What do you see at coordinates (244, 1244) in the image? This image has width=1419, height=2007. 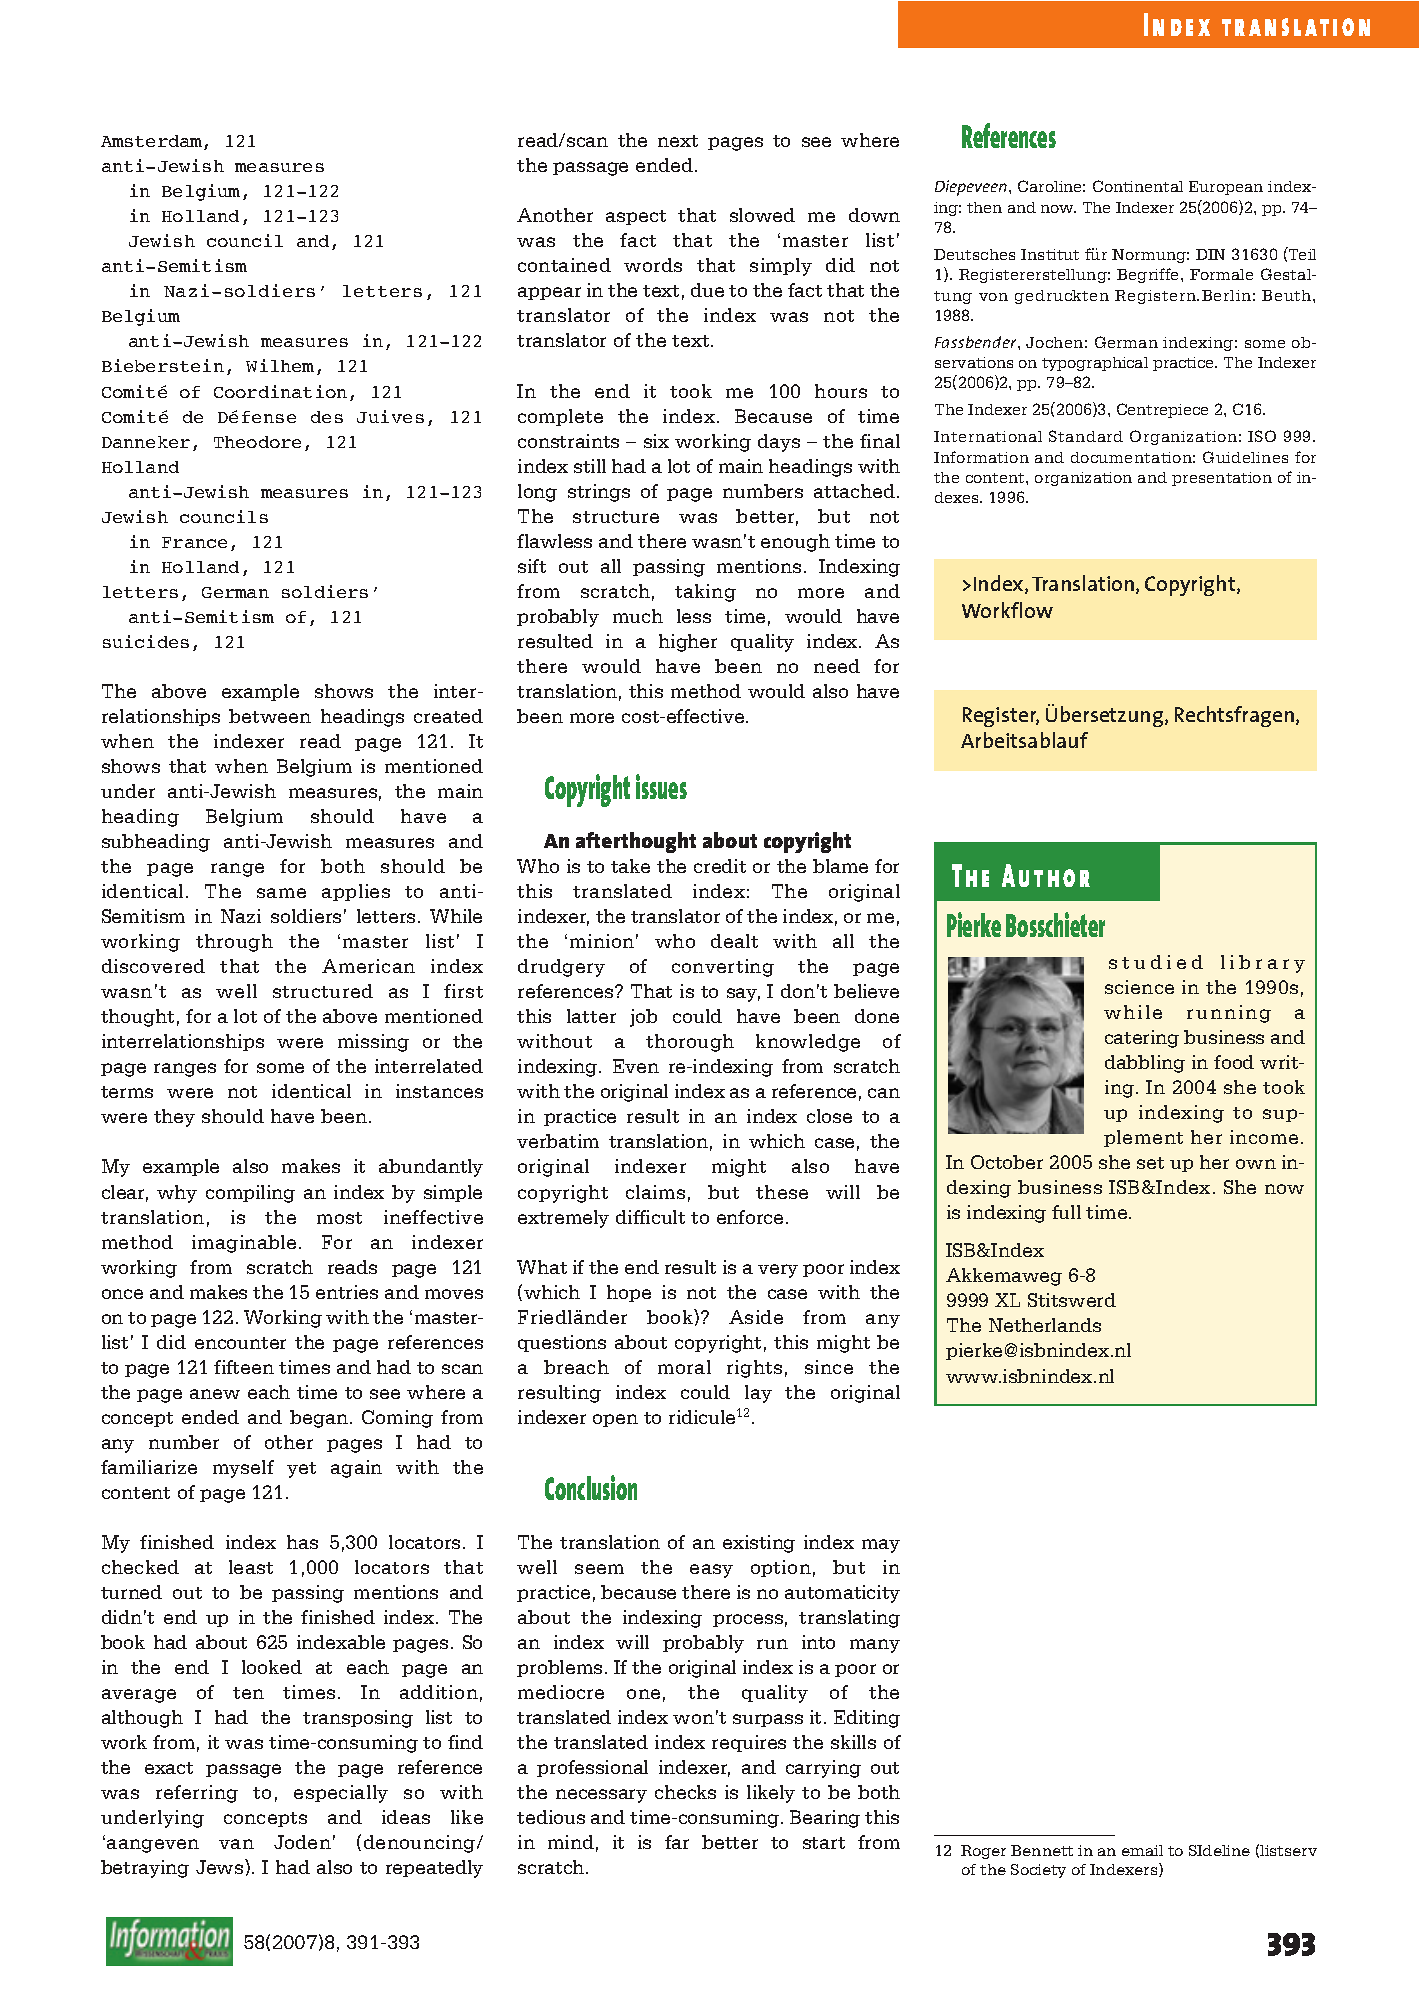 I see `imaginable` at bounding box center [244, 1244].
